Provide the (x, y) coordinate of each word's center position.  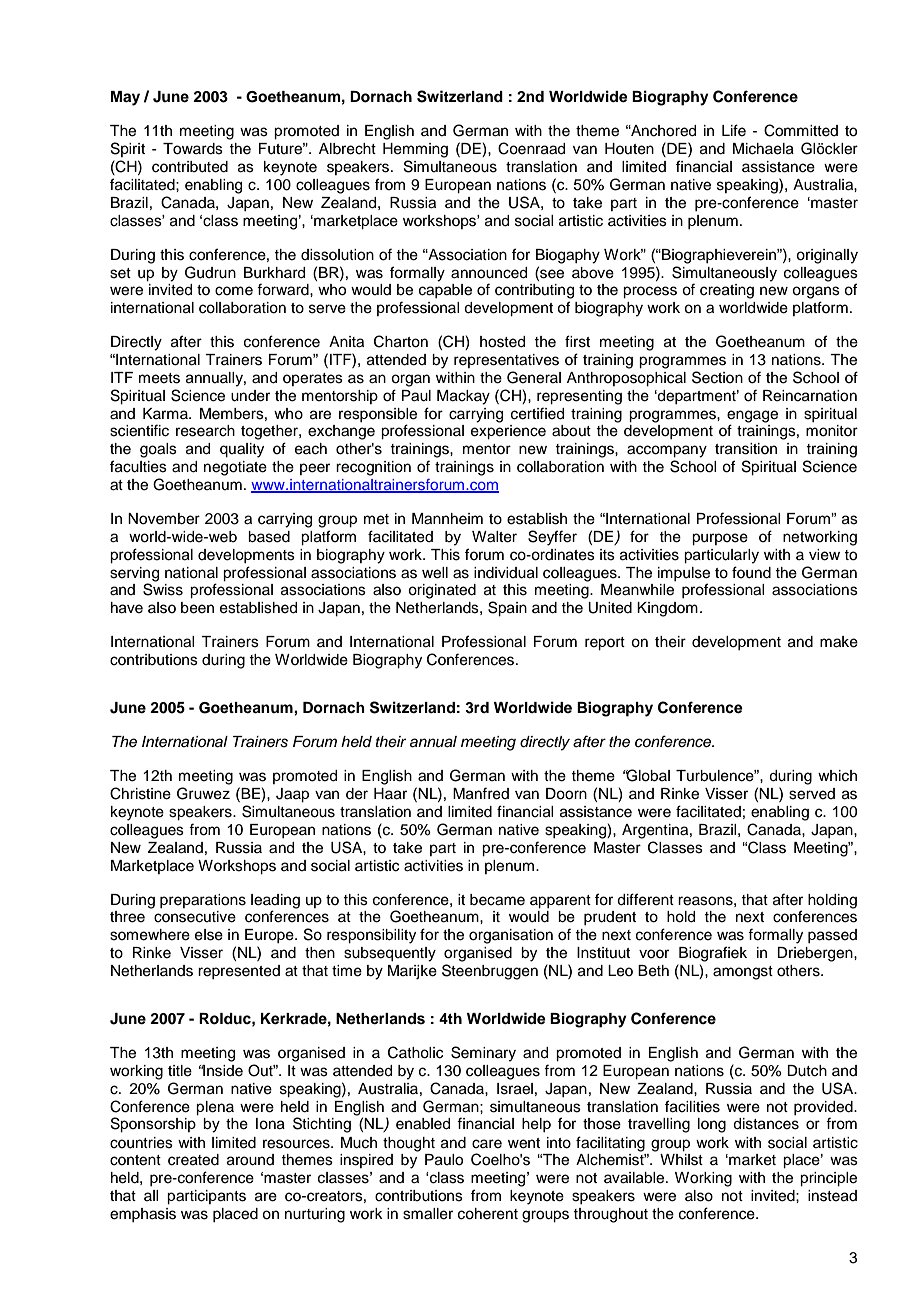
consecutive (195, 917)
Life (734, 130)
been (197, 608)
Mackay (463, 397)
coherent (488, 1214)
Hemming (415, 150)
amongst (743, 973)
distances (766, 1124)
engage (752, 417)
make (839, 642)
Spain (507, 609)
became (497, 900)
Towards (193, 149)
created (193, 1160)
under (250, 396)
